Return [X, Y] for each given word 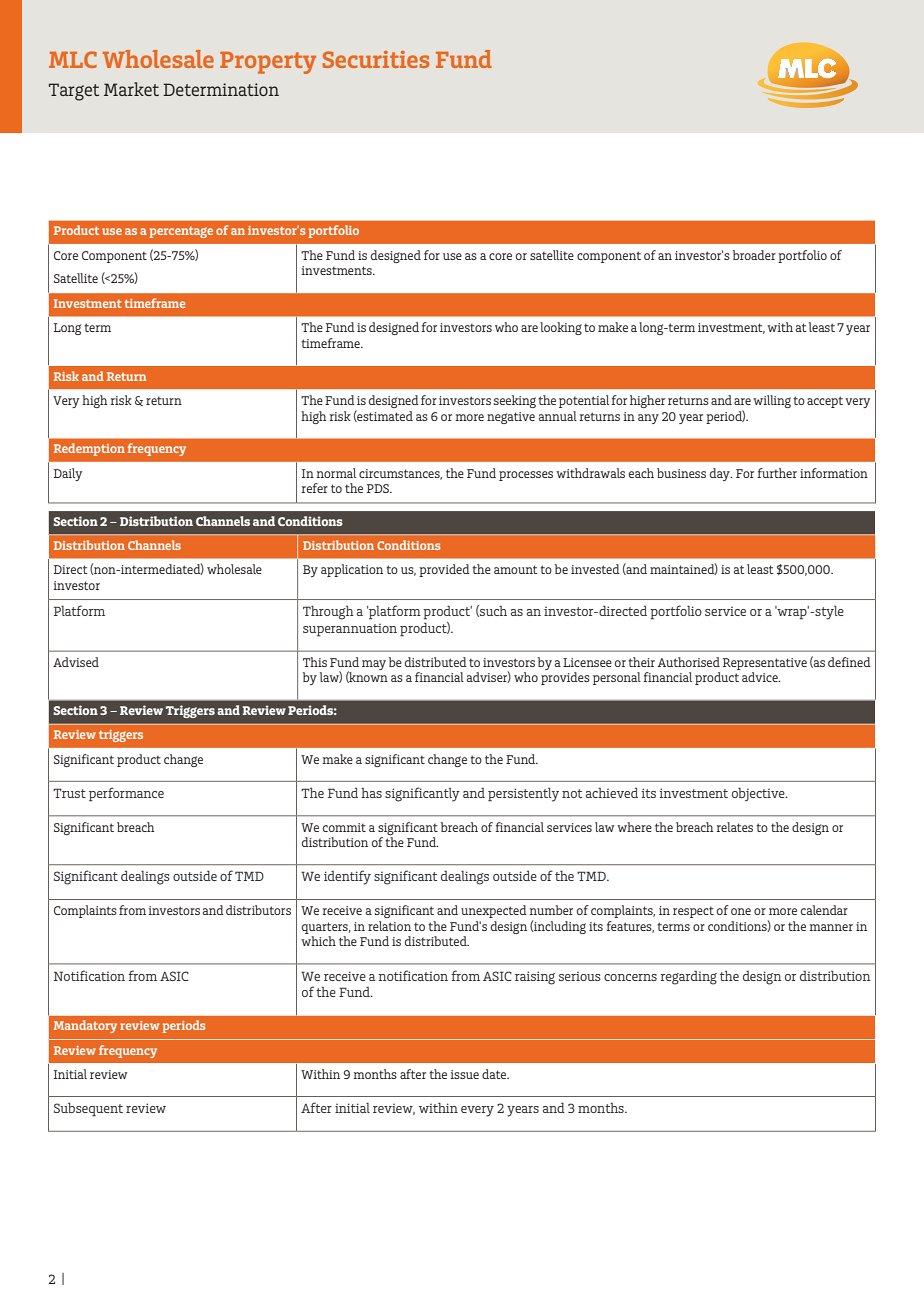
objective [759, 795]
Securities [376, 59]
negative [511, 418]
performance [126, 794]
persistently [523, 795]
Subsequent [88, 1110]
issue [464, 1074]
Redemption [89, 449]
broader [754, 255]
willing [772, 401]
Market [131, 89]
